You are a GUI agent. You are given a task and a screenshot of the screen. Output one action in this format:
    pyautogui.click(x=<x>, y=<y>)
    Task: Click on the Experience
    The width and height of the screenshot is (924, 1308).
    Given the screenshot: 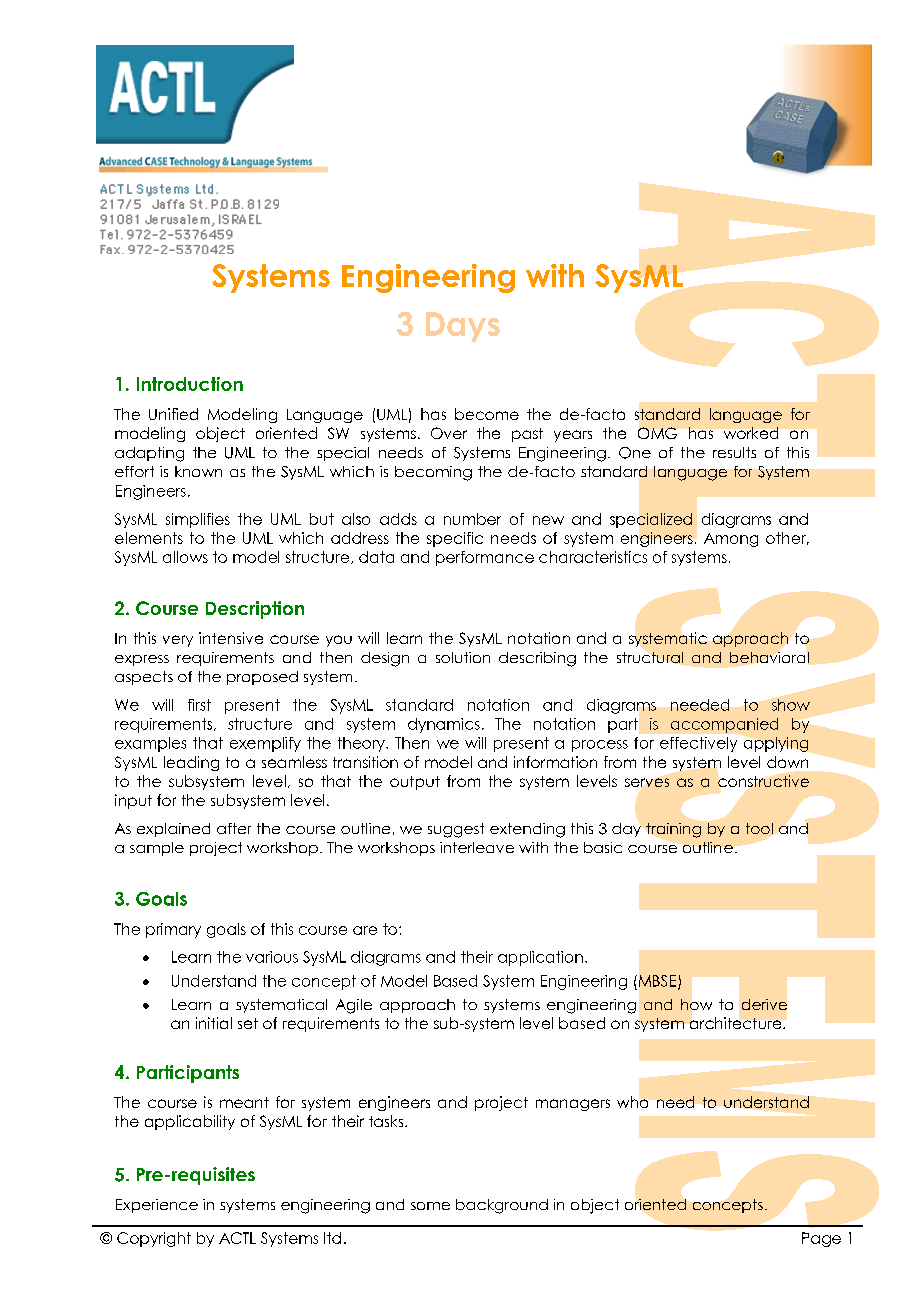 What is the action you would take?
    pyautogui.click(x=157, y=1206)
